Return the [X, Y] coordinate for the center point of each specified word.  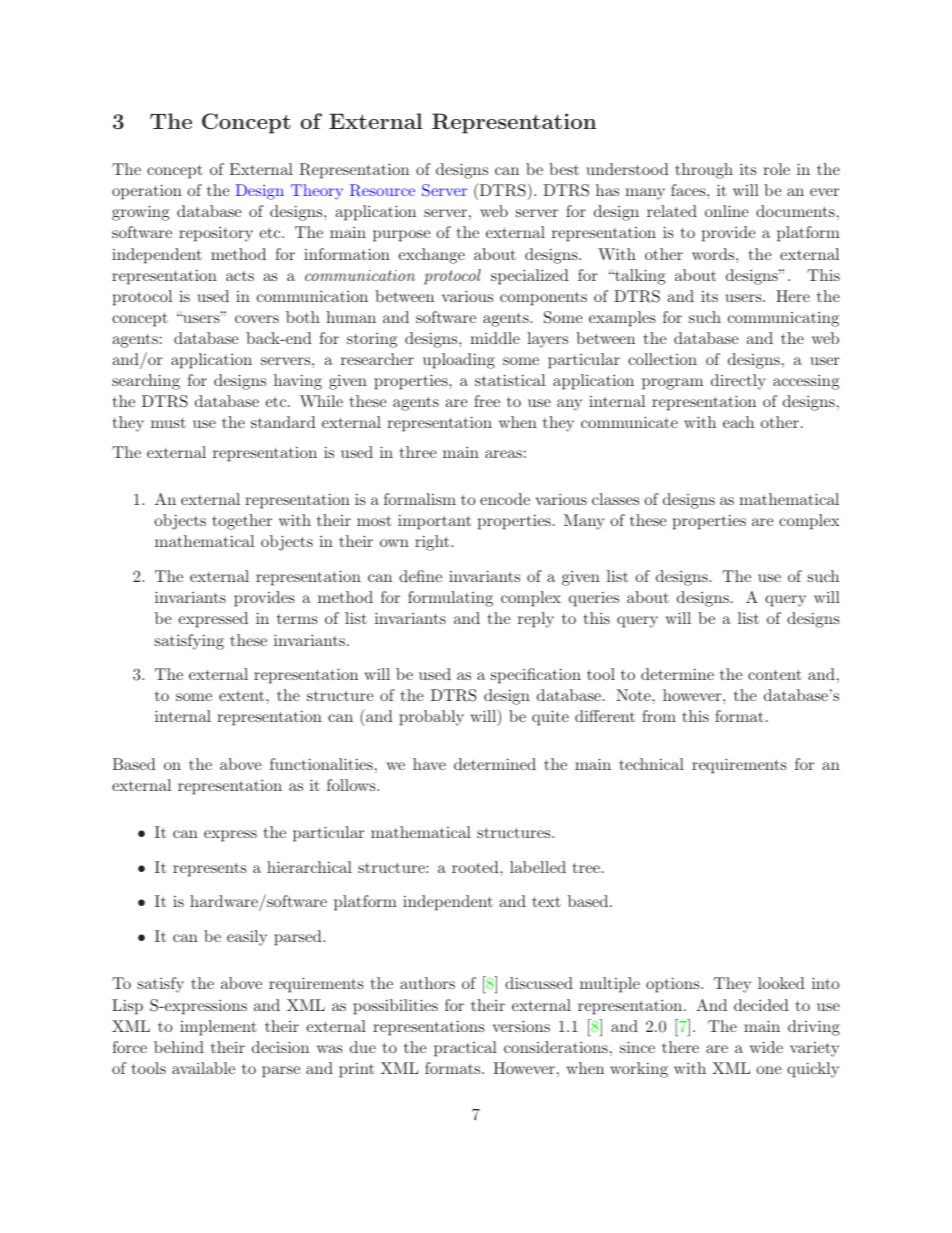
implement [218, 1028]
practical [465, 1049]
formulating [450, 599]
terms [297, 619]
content [775, 675]
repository [216, 234]
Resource [382, 190]
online [727, 211]
